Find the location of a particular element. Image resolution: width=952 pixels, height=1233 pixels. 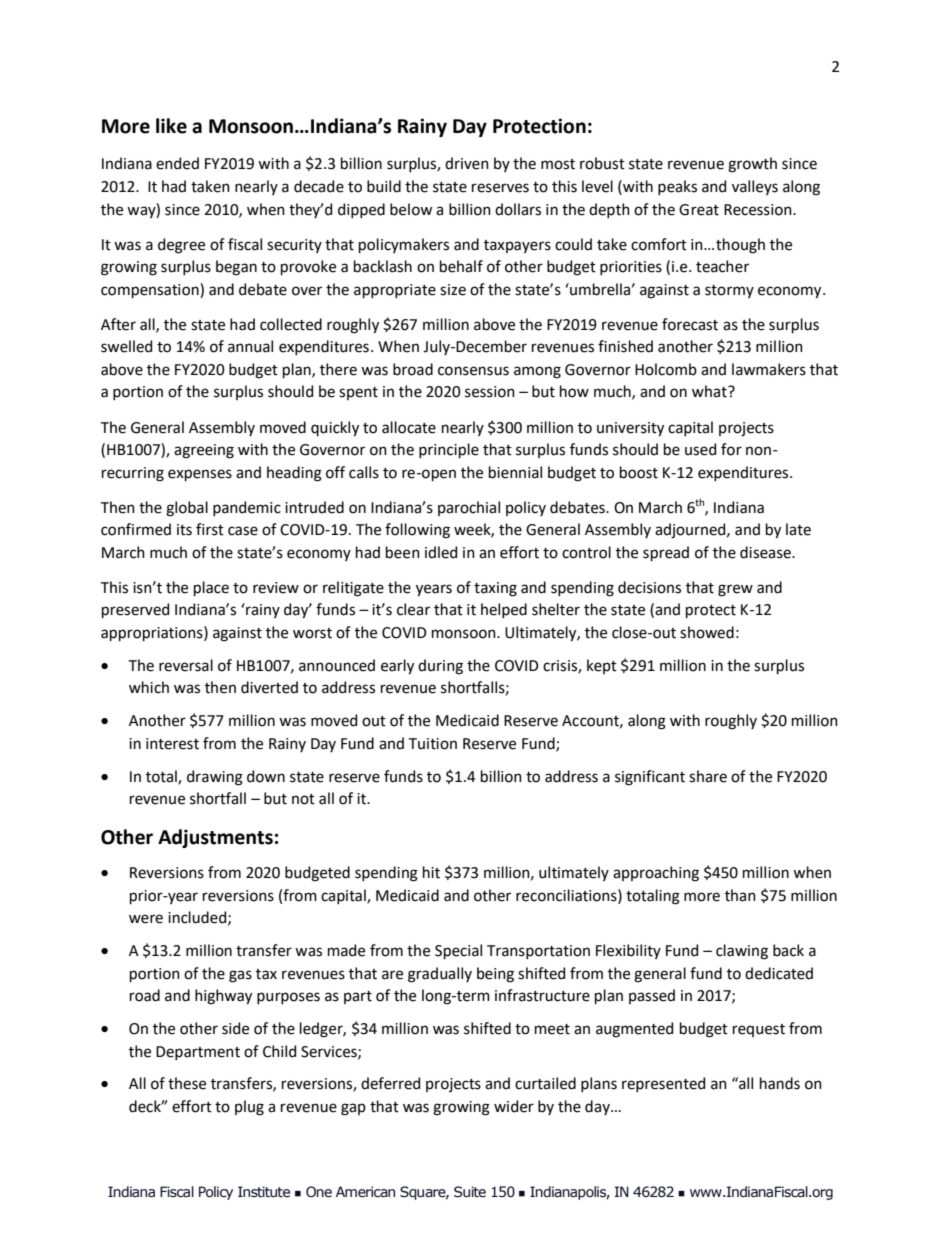

used is located at coordinates (700, 449).
